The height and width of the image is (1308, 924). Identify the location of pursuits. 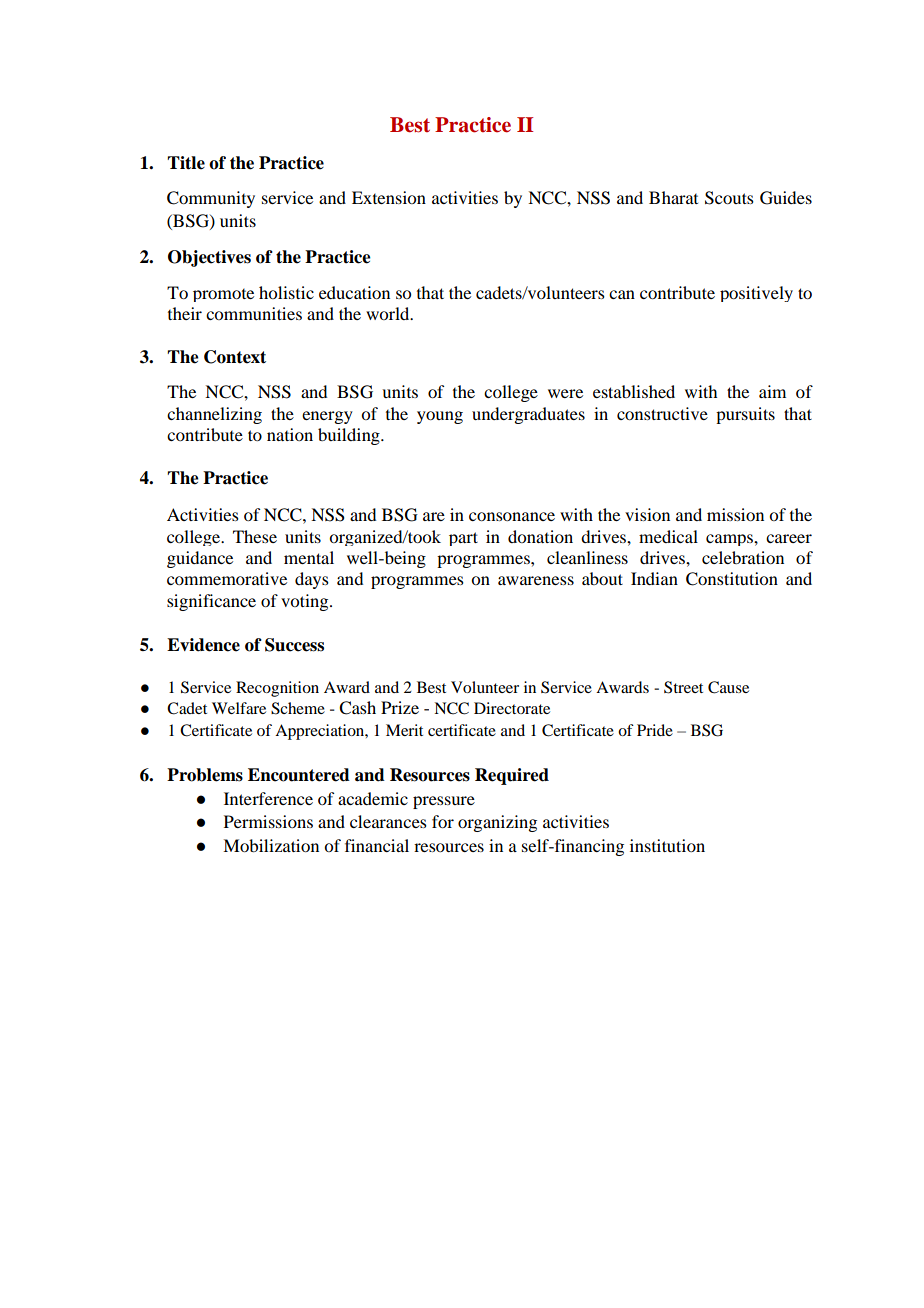
(745, 415).
